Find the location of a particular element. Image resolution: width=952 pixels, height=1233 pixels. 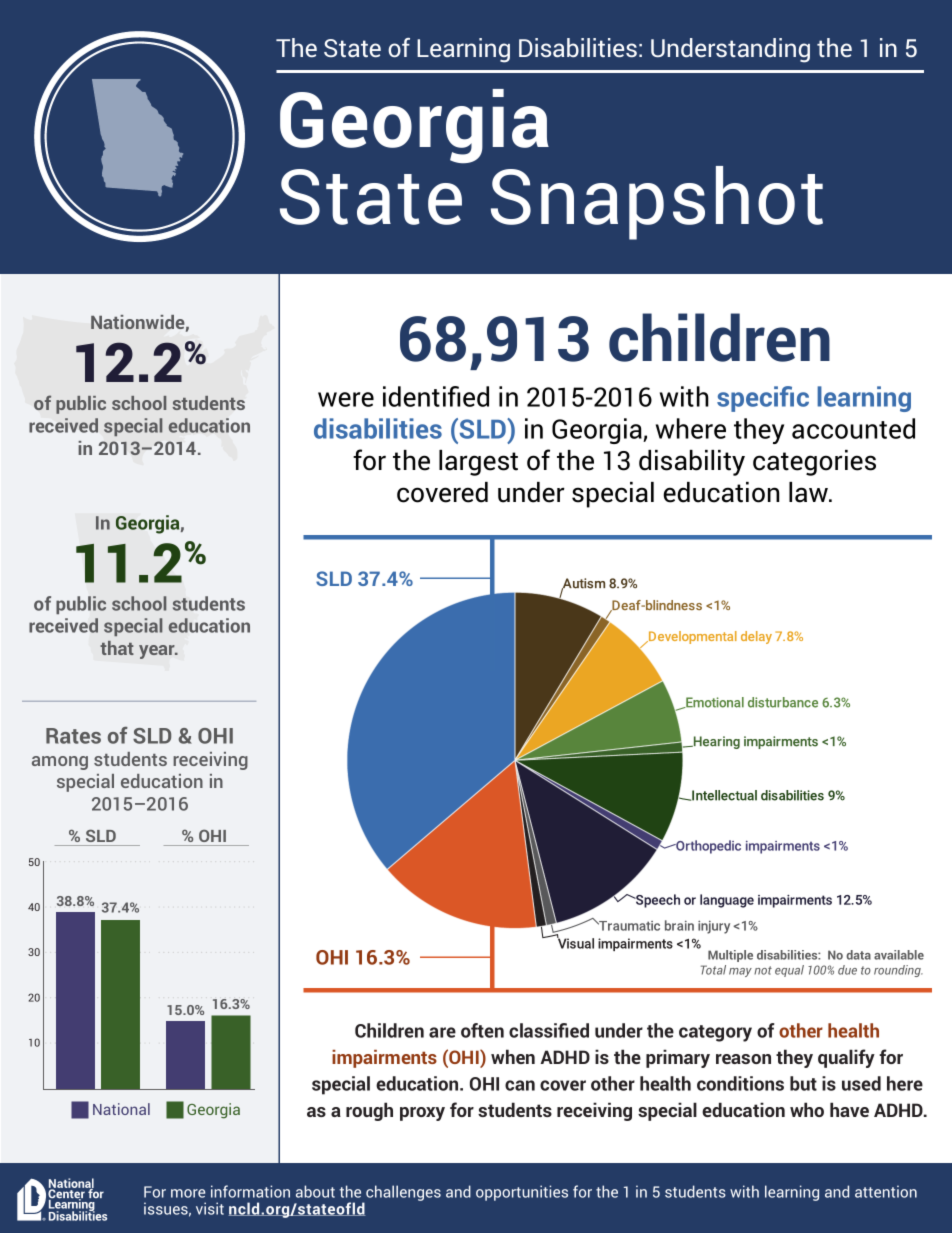

were is located at coordinates (346, 399).
